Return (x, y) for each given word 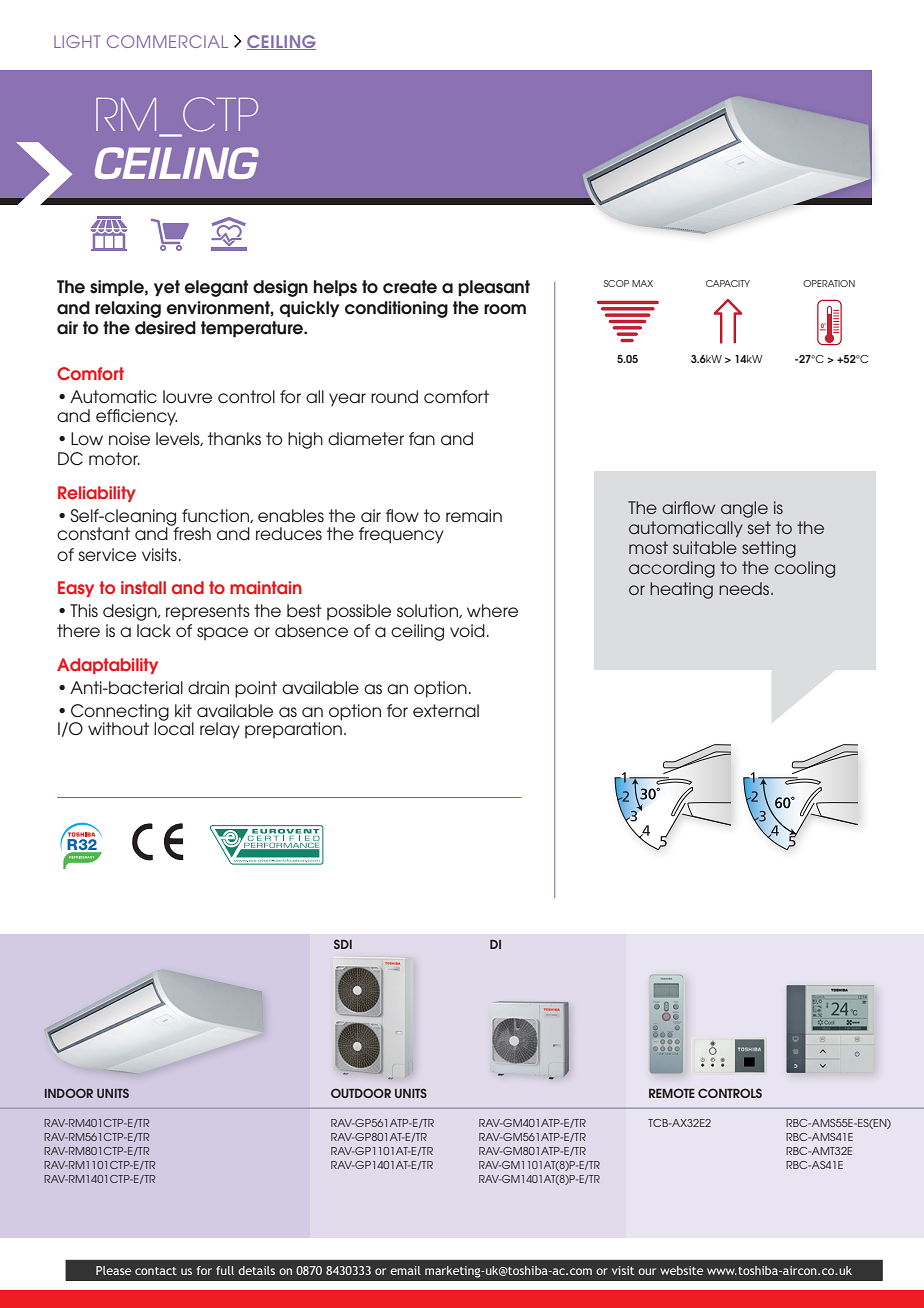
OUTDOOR (361, 1093)
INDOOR (69, 1093)
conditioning (396, 309)
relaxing (128, 309)
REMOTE (672, 1093)
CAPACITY (728, 283)
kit (183, 710)
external (446, 710)
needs (745, 588)
